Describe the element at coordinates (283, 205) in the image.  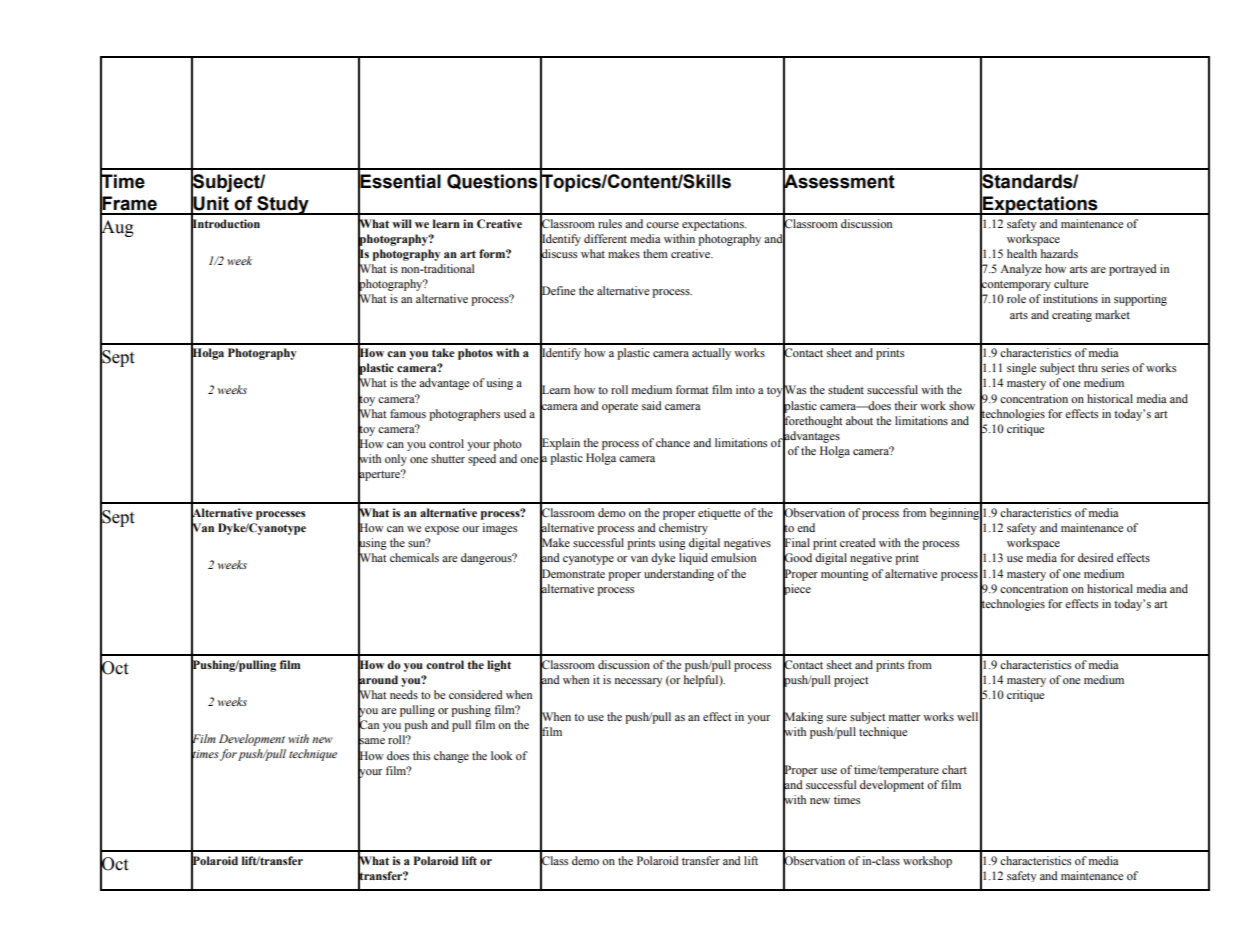
I see `Study` at that location.
